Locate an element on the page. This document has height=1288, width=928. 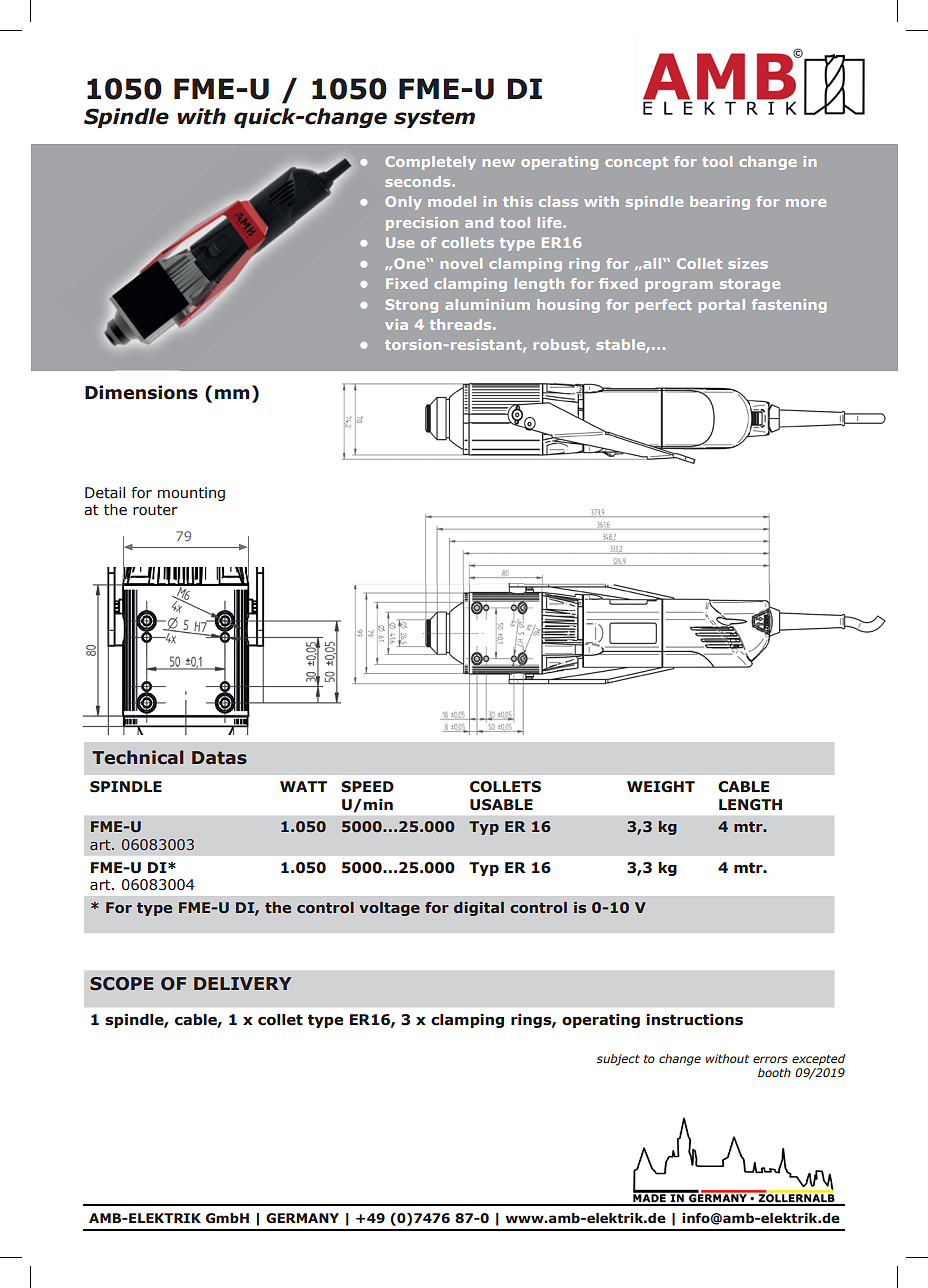
portal is located at coordinates (722, 306).
